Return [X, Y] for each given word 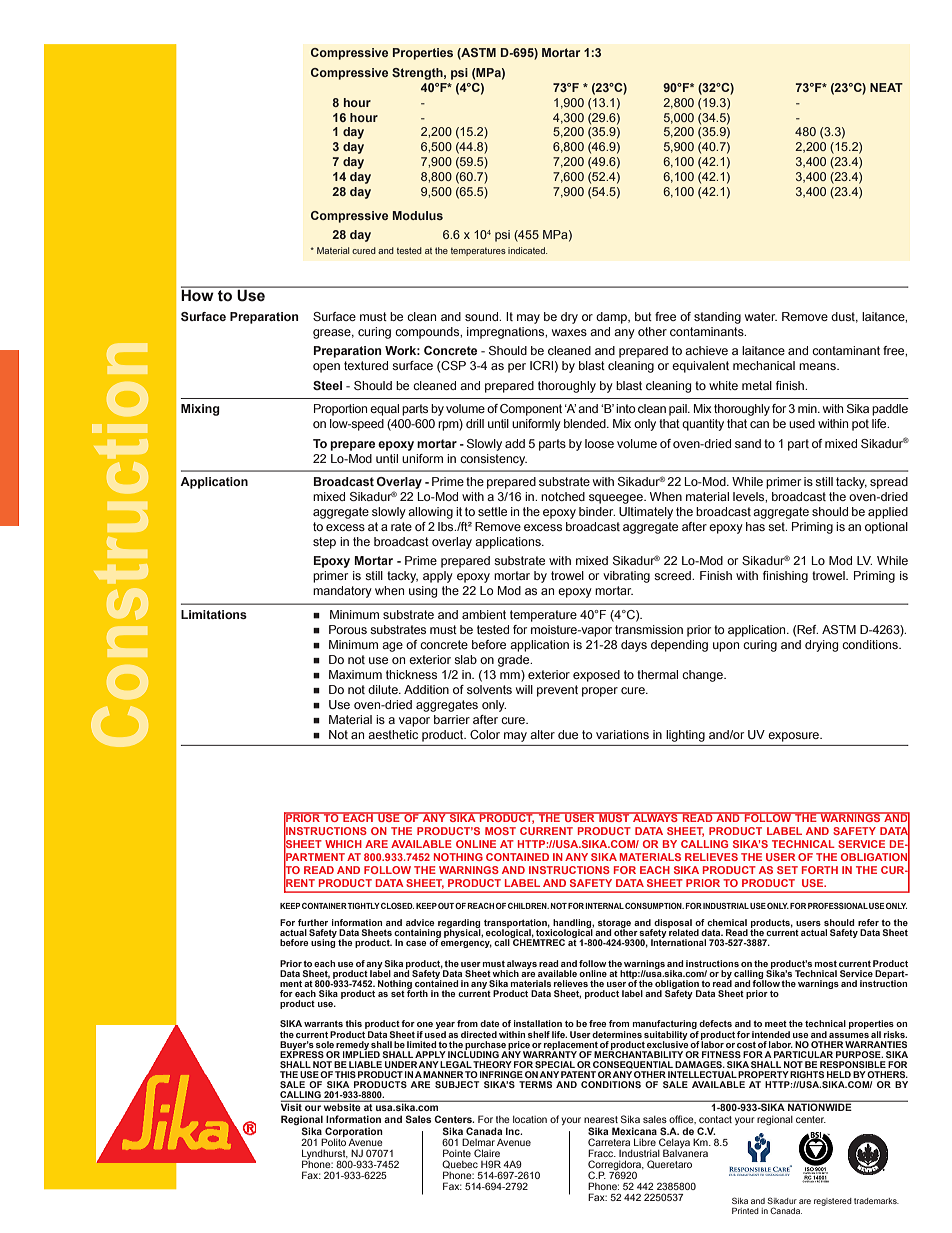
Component [531, 410]
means [818, 366]
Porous [348, 629]
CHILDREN [528, 905]
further [313, 922]
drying [821, 646]
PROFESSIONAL [838, 906]
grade [515, 661]
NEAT [886, 87]
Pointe [457, 1153]
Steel [327, 385]
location [530, 1119]
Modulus [418, 215]
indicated [527, 250]
